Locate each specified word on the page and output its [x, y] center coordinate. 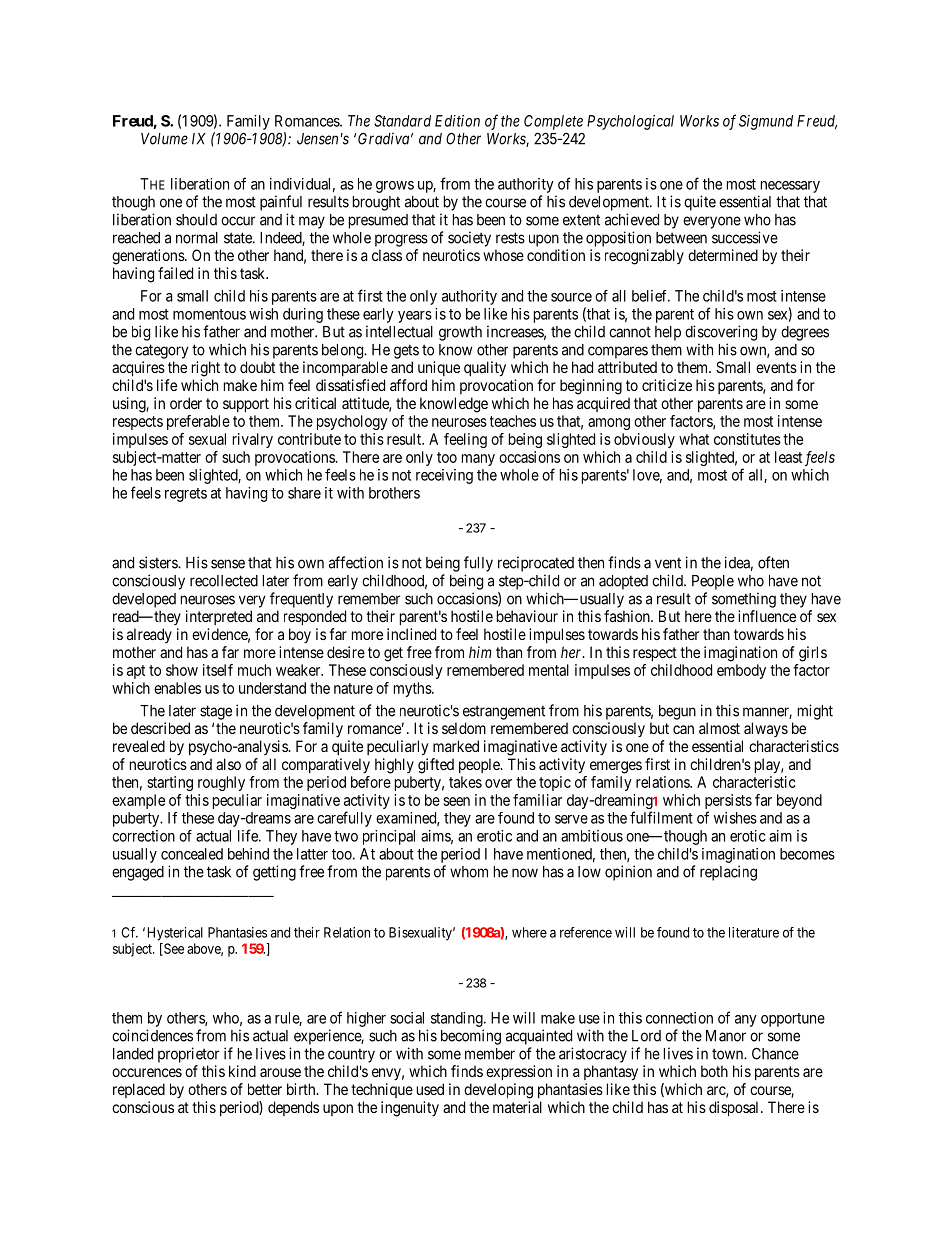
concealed [192, 854]
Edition [457, 121]
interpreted [219, 617]
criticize [667, 385]
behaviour [527, 616]
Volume [164, 139]
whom [469, 872]
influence [767, 616]
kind [242, 1071]
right [206, 369]
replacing [728, 873]
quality [485, 369]
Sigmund [766, 122]
